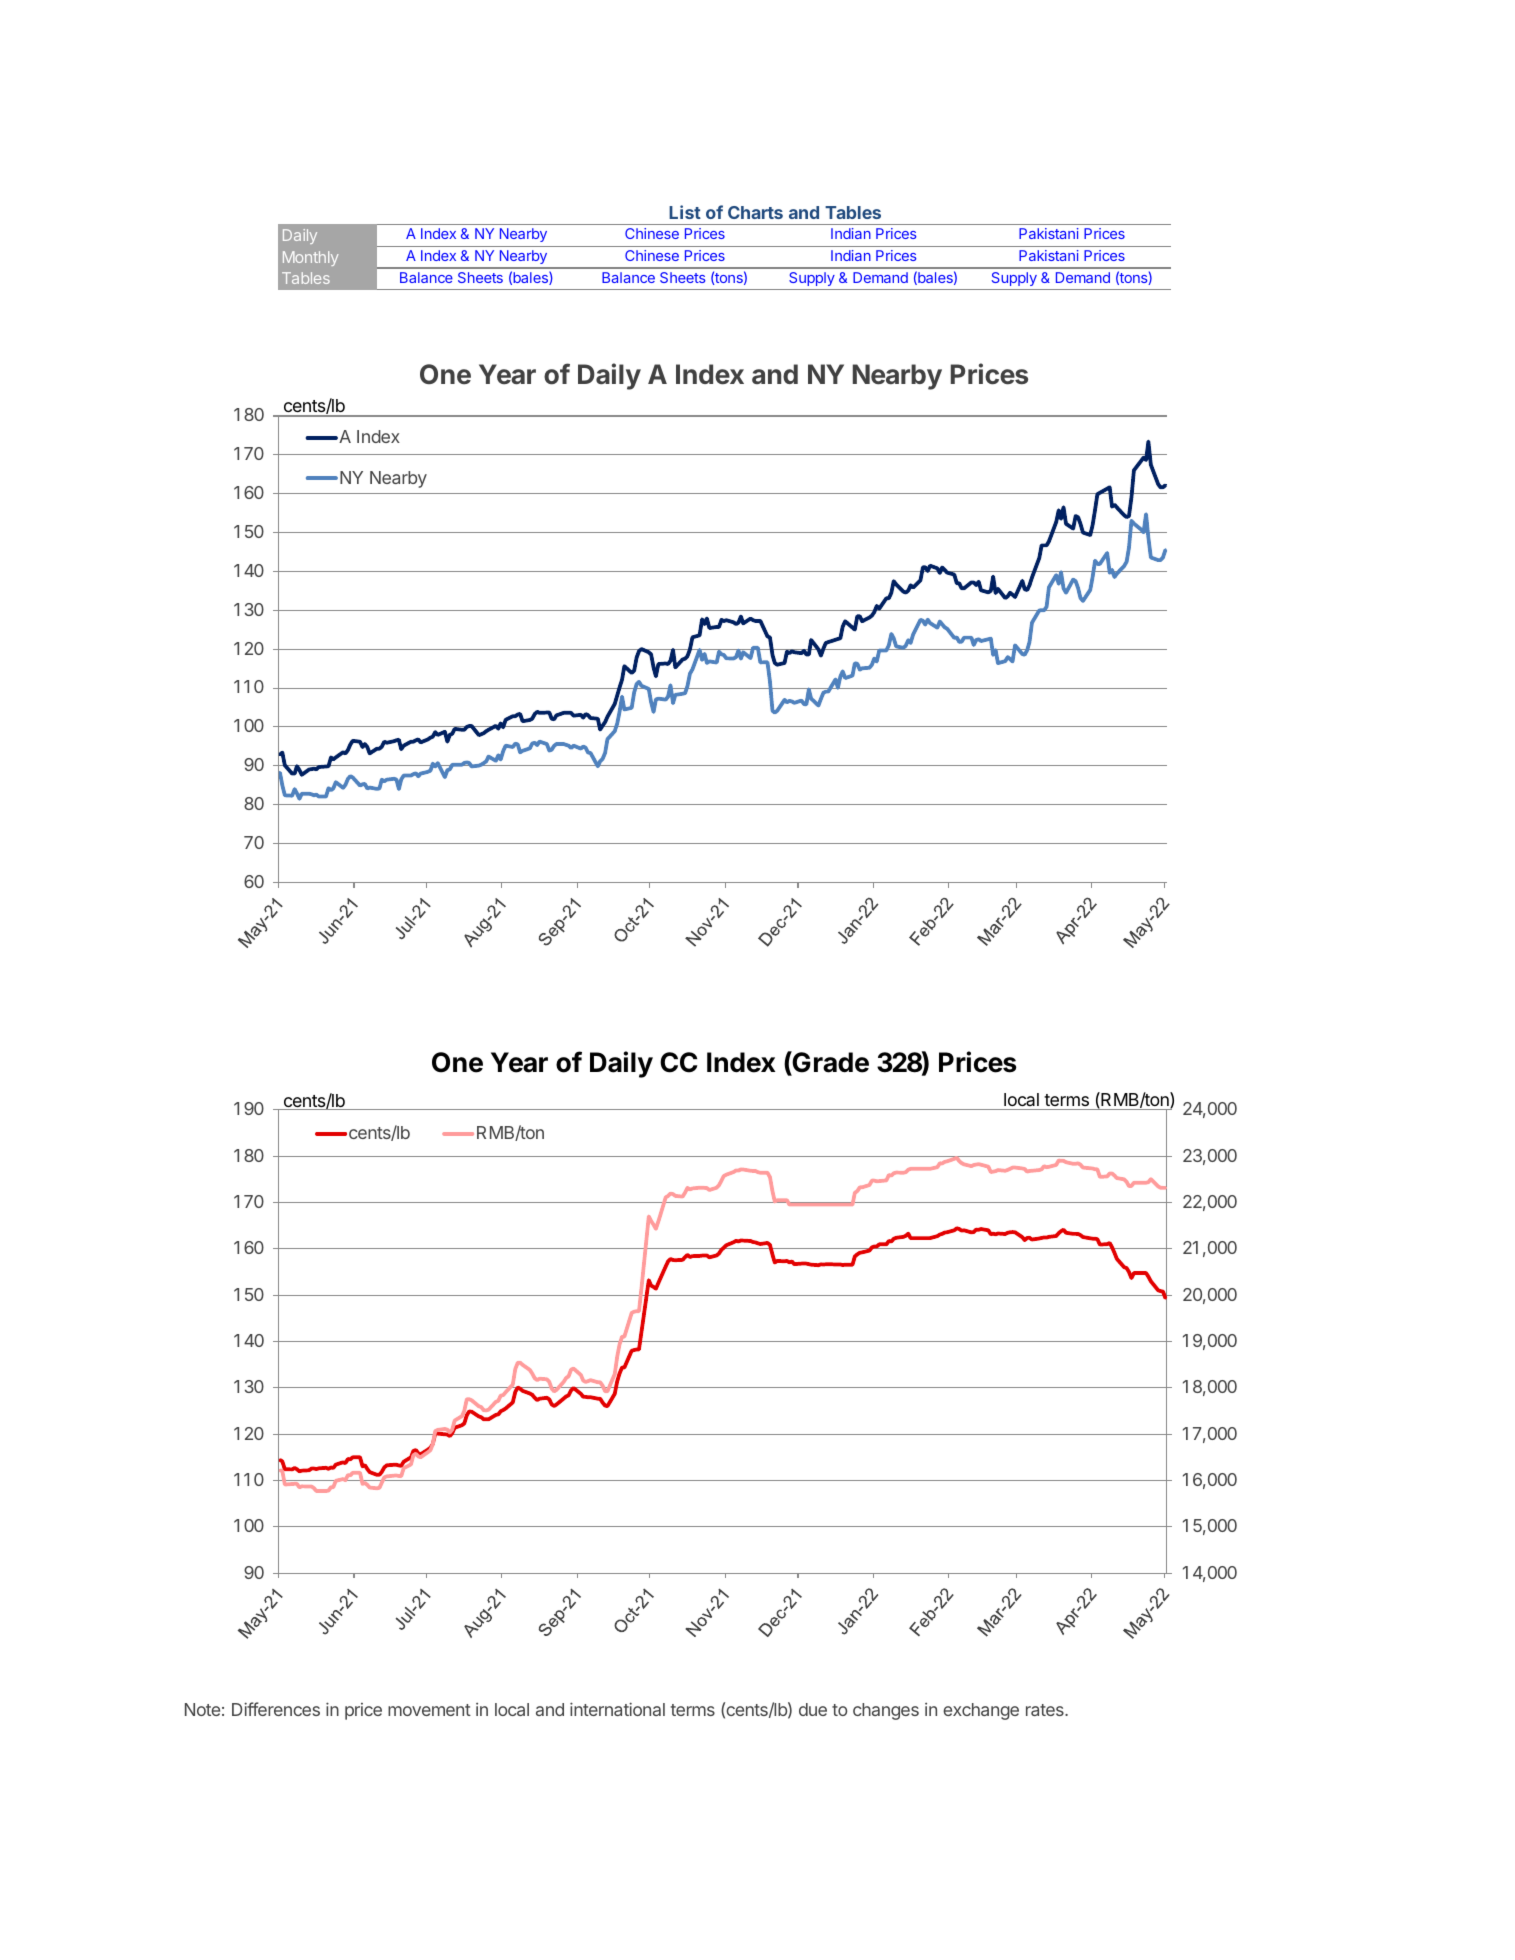 This image has width=1515, height=1960. I want to click on List, so click(685, 212).
